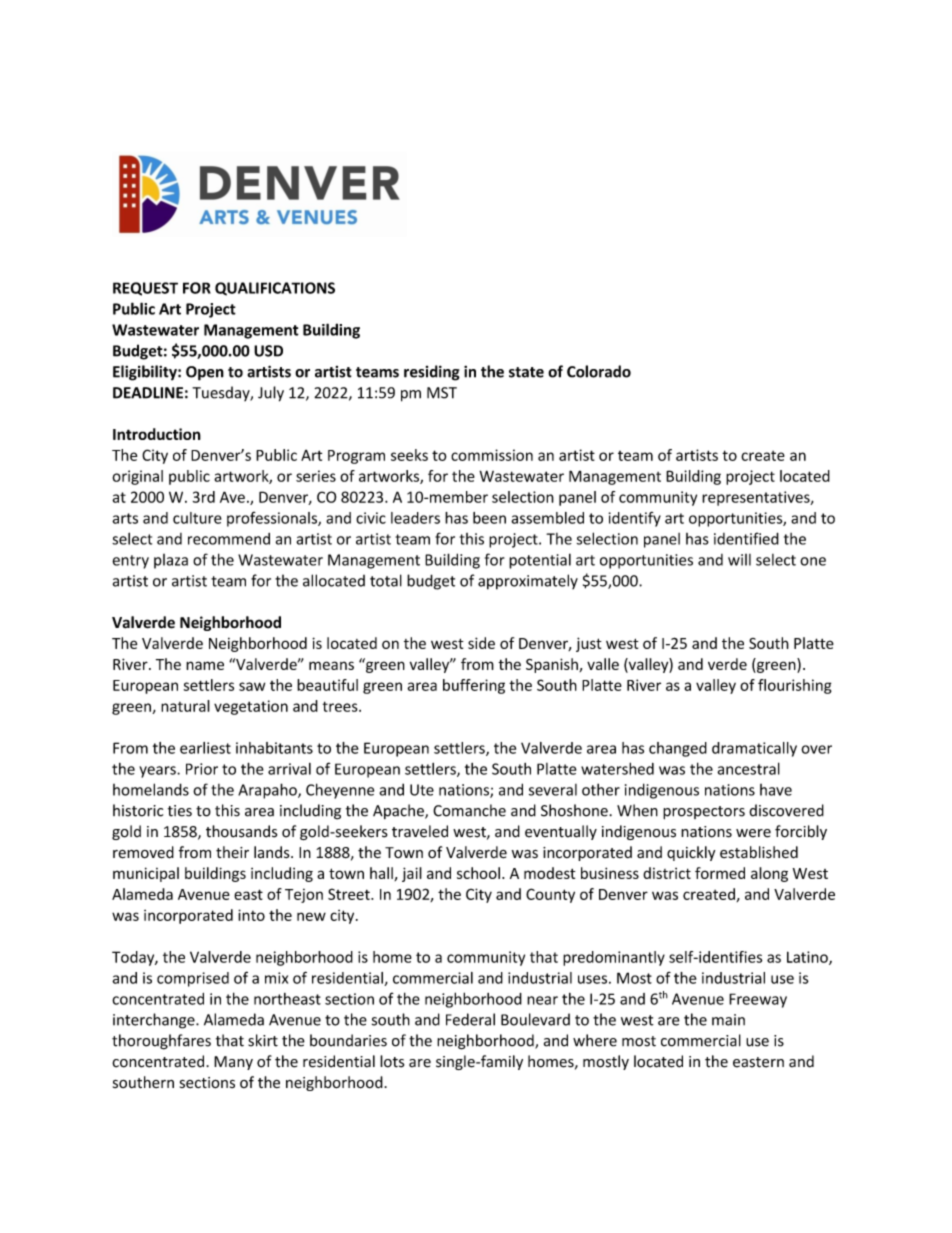  I want to click on thoroughfares, so click(161, 1042).
